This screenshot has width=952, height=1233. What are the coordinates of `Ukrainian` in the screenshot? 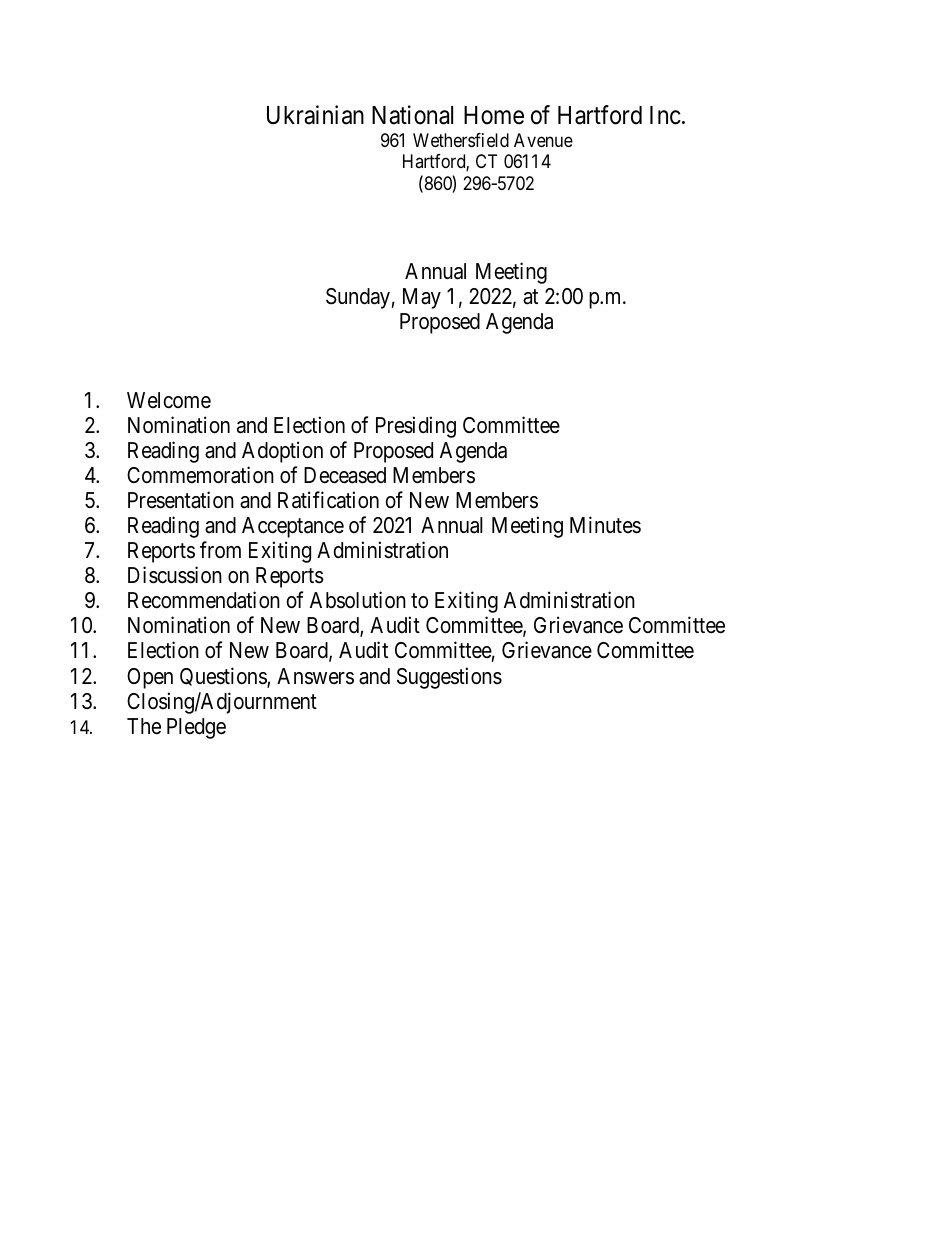 It's located at (315, 115).
